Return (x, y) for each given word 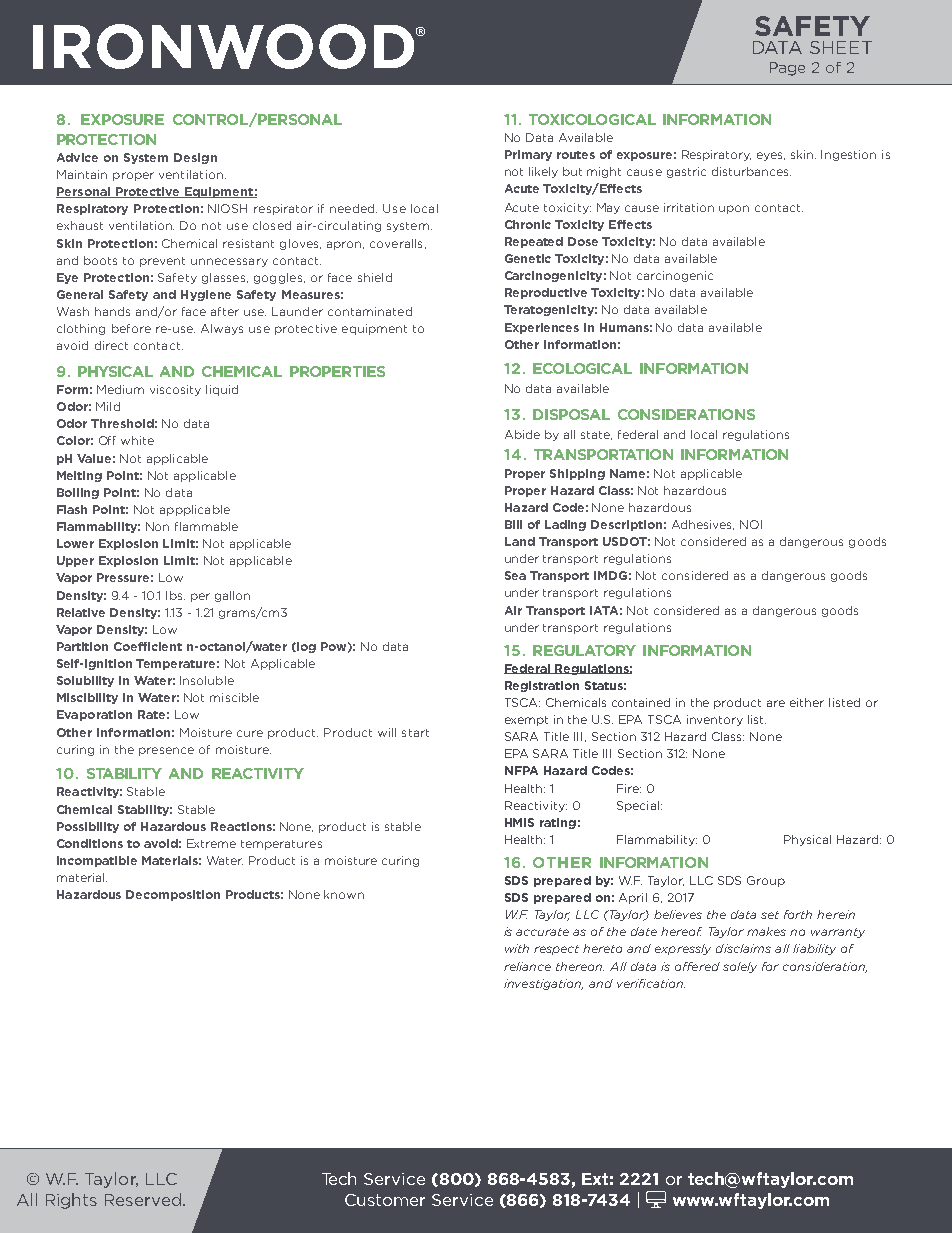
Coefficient (148, 646)
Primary (528, 155)
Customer (385, 1200)
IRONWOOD (225, 46)
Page (787, 69)
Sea (515, 575)
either (807, 702)
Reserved (143, 1199)
